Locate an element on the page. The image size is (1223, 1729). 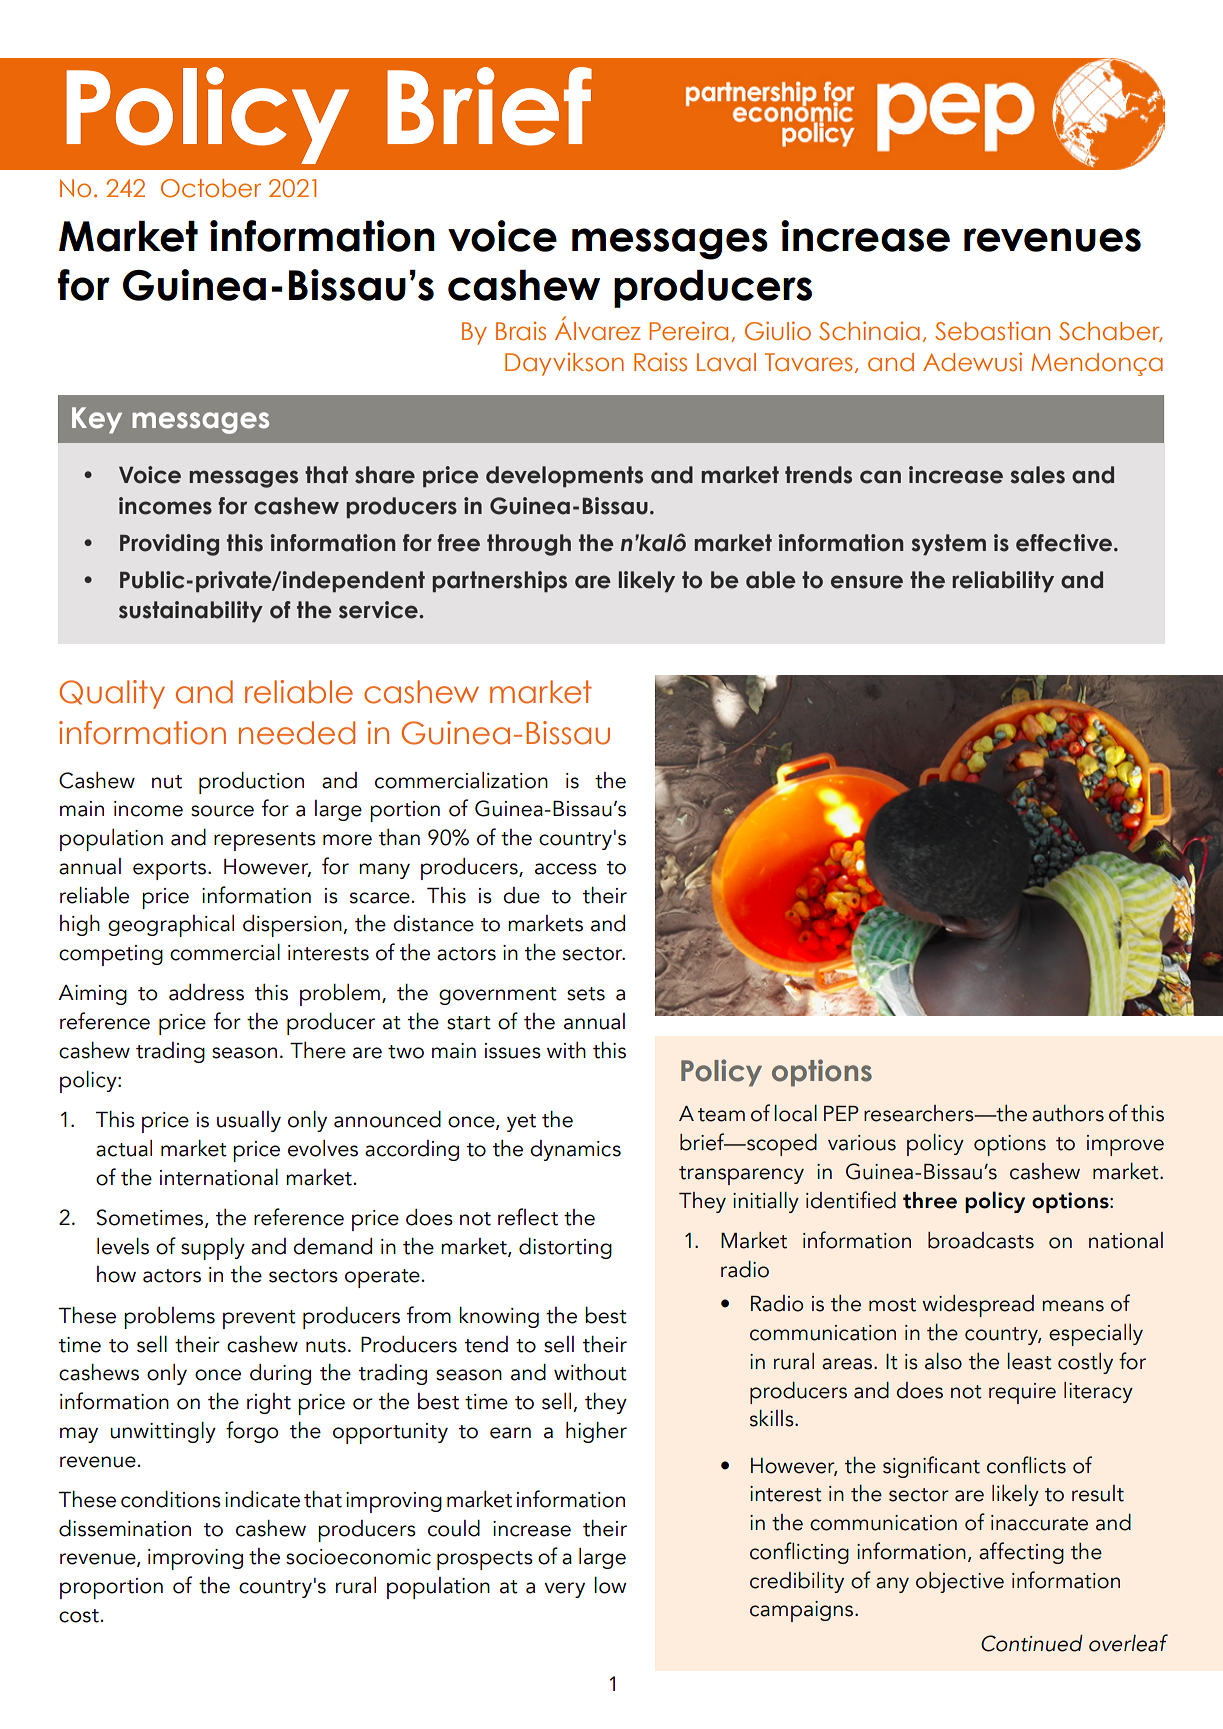
dissemination is located at coordinates (125, 1528).
